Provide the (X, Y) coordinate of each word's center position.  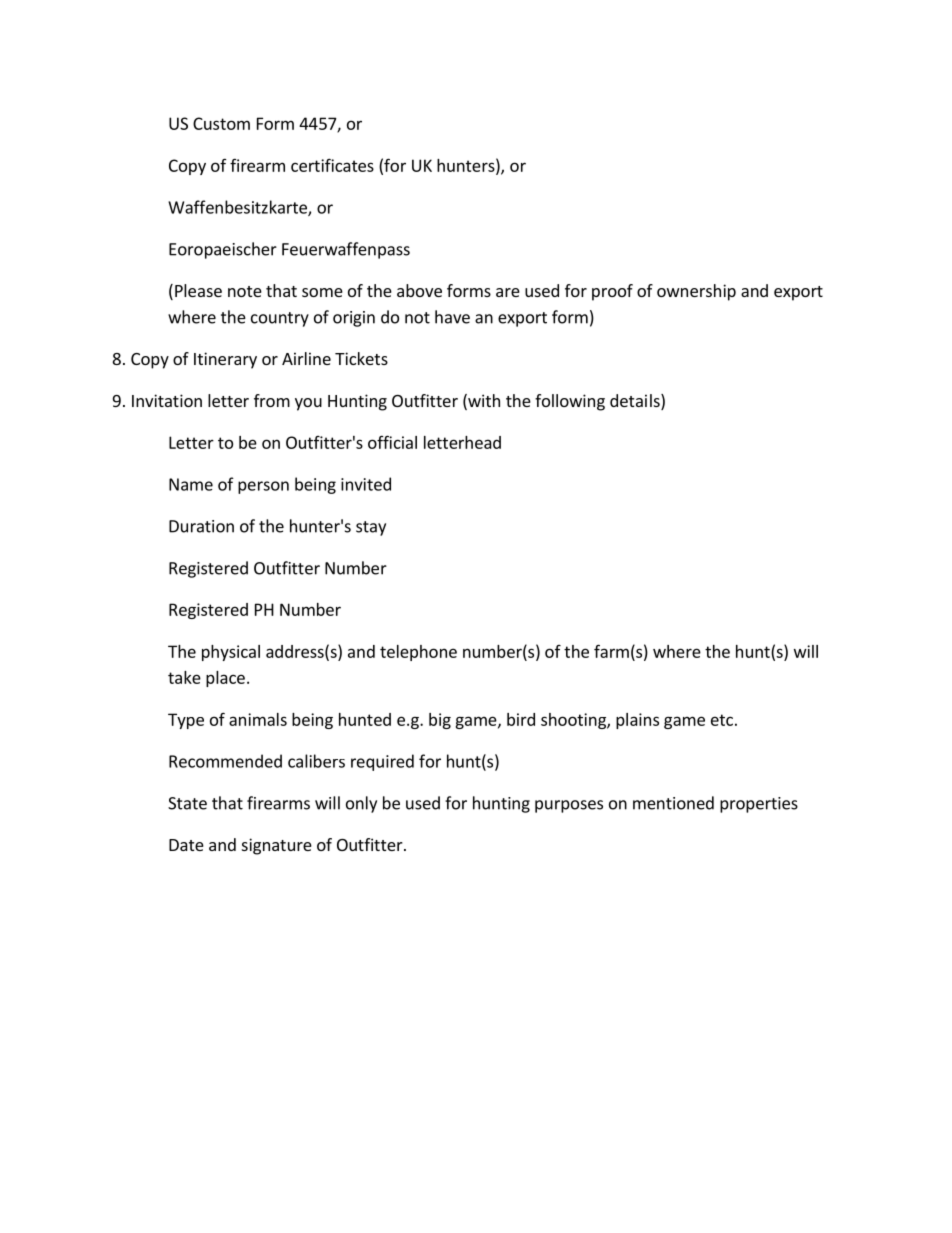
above (419, 290)
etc (722, 720)
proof (612, 292)
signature (277, 846)
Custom (221, 123)
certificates (332, 165)
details (636, 402)
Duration (201, 526)
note (245, 291)
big (440, 721)
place (225, 679)
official (392, 442)
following (570, 402)
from (272, 400)
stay (371, 528)
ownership (696, 292)
